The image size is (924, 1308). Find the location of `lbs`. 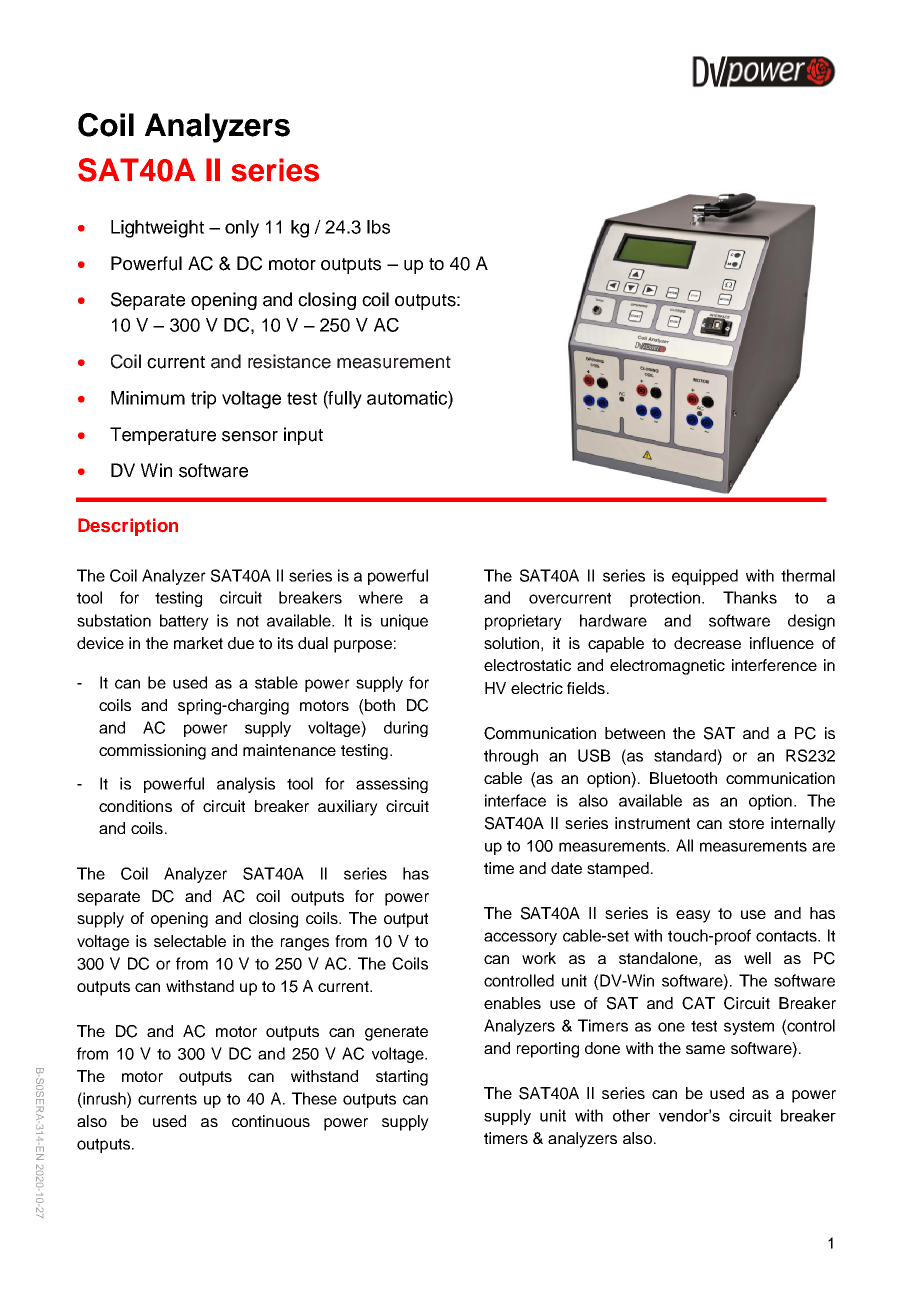

lbs is located at coordinates (378, 227).
